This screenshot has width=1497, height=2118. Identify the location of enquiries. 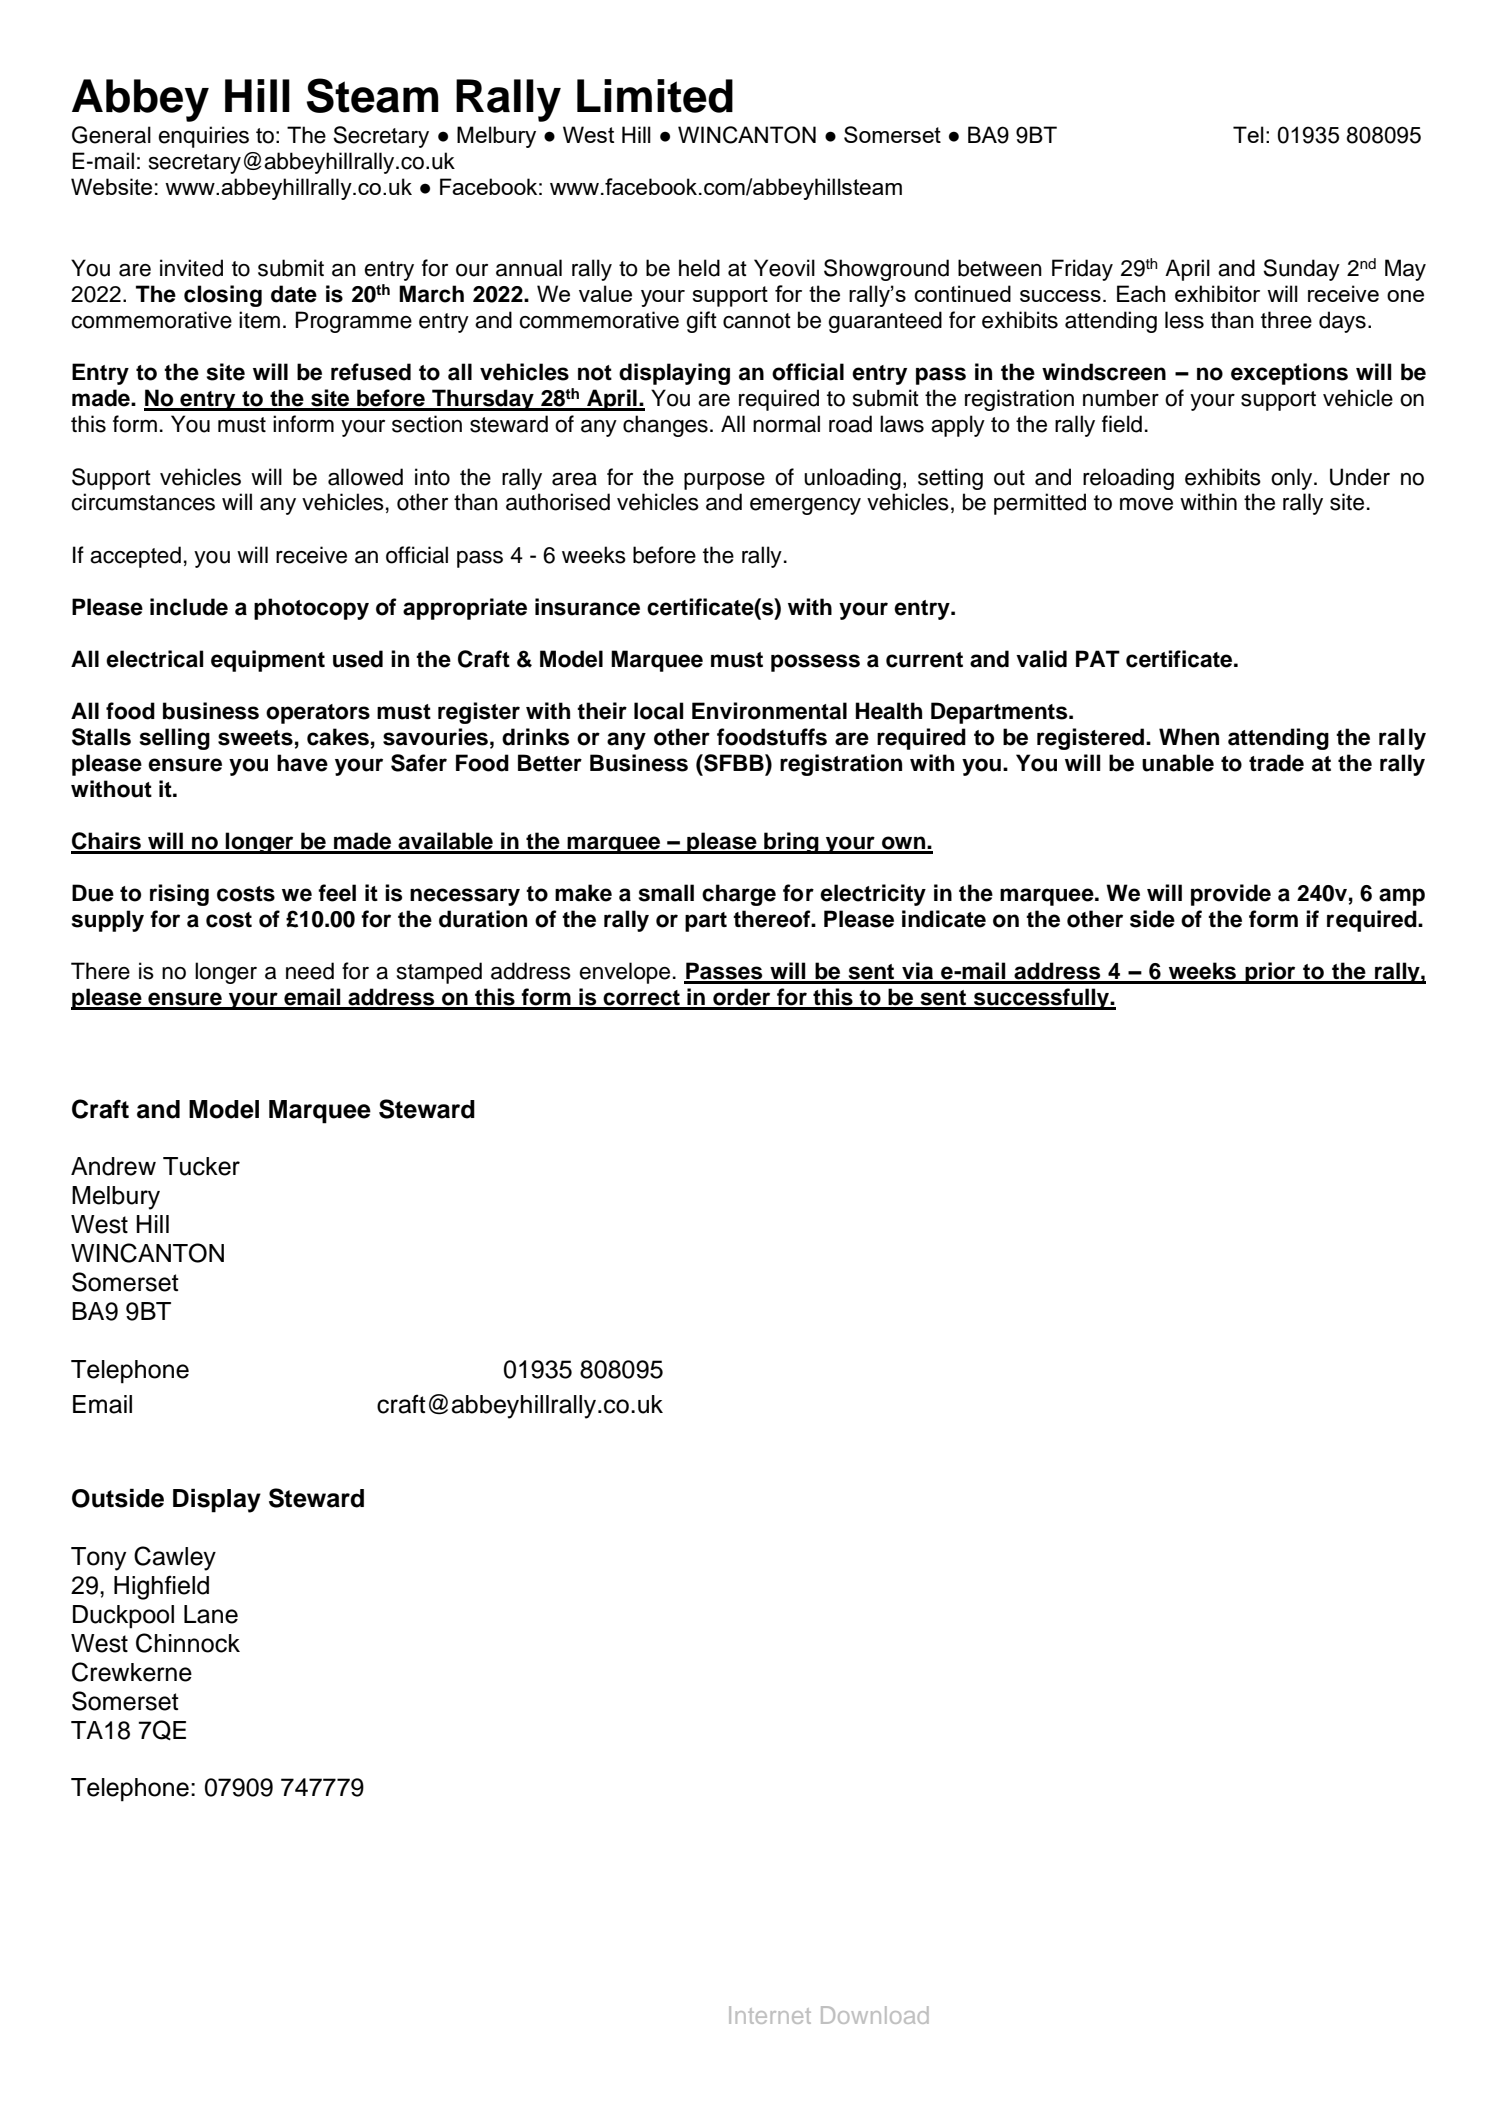
(203, 137).
